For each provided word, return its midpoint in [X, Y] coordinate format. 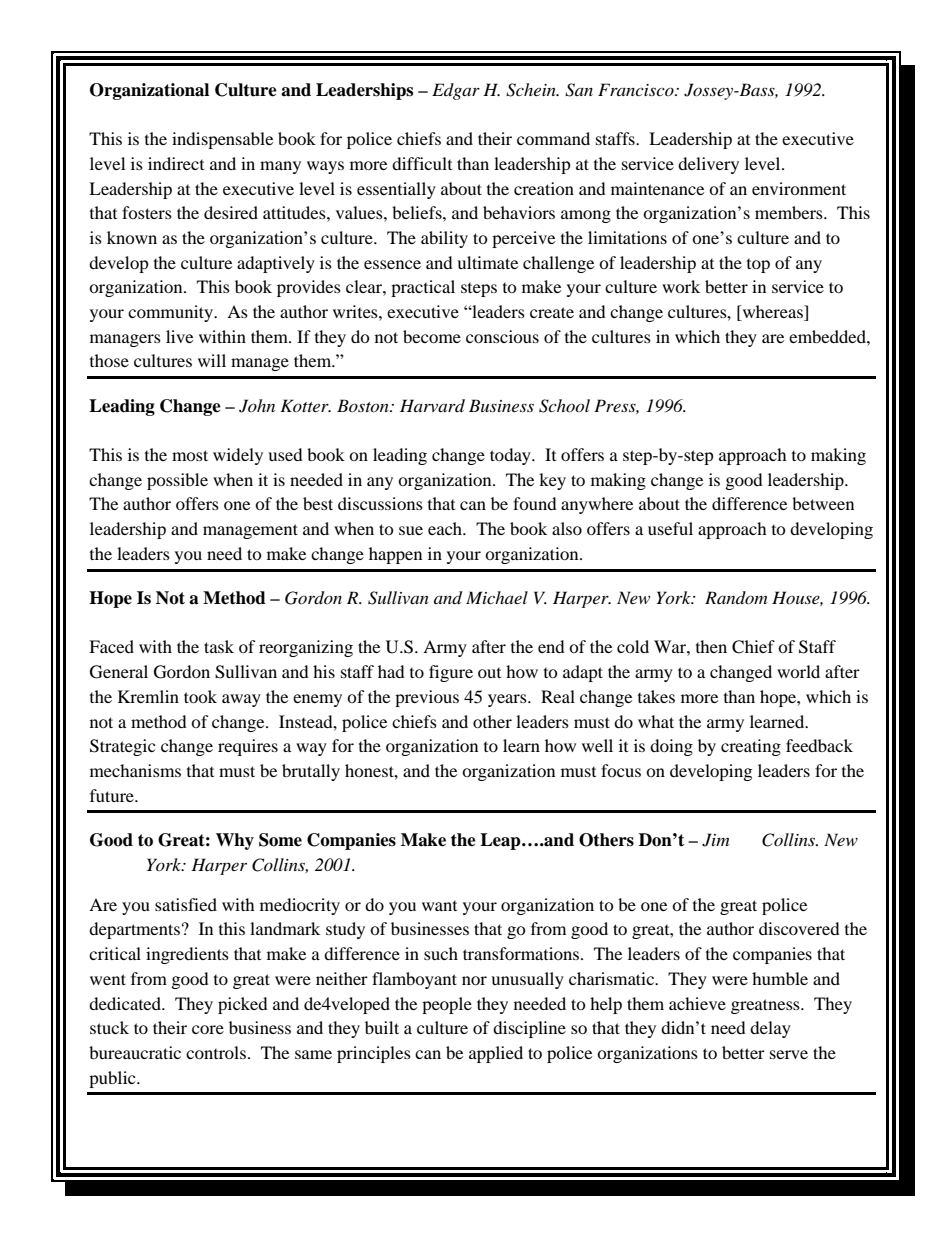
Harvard [432, 405]
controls [216, 1052]
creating [751, 747]
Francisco [637, 89]
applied [496, 1054]
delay [770, 1029]
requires [248, 747]
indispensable [222, 140]
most [190, 455]
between [823, 503]
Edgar [456, 91]
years [508, 700]
